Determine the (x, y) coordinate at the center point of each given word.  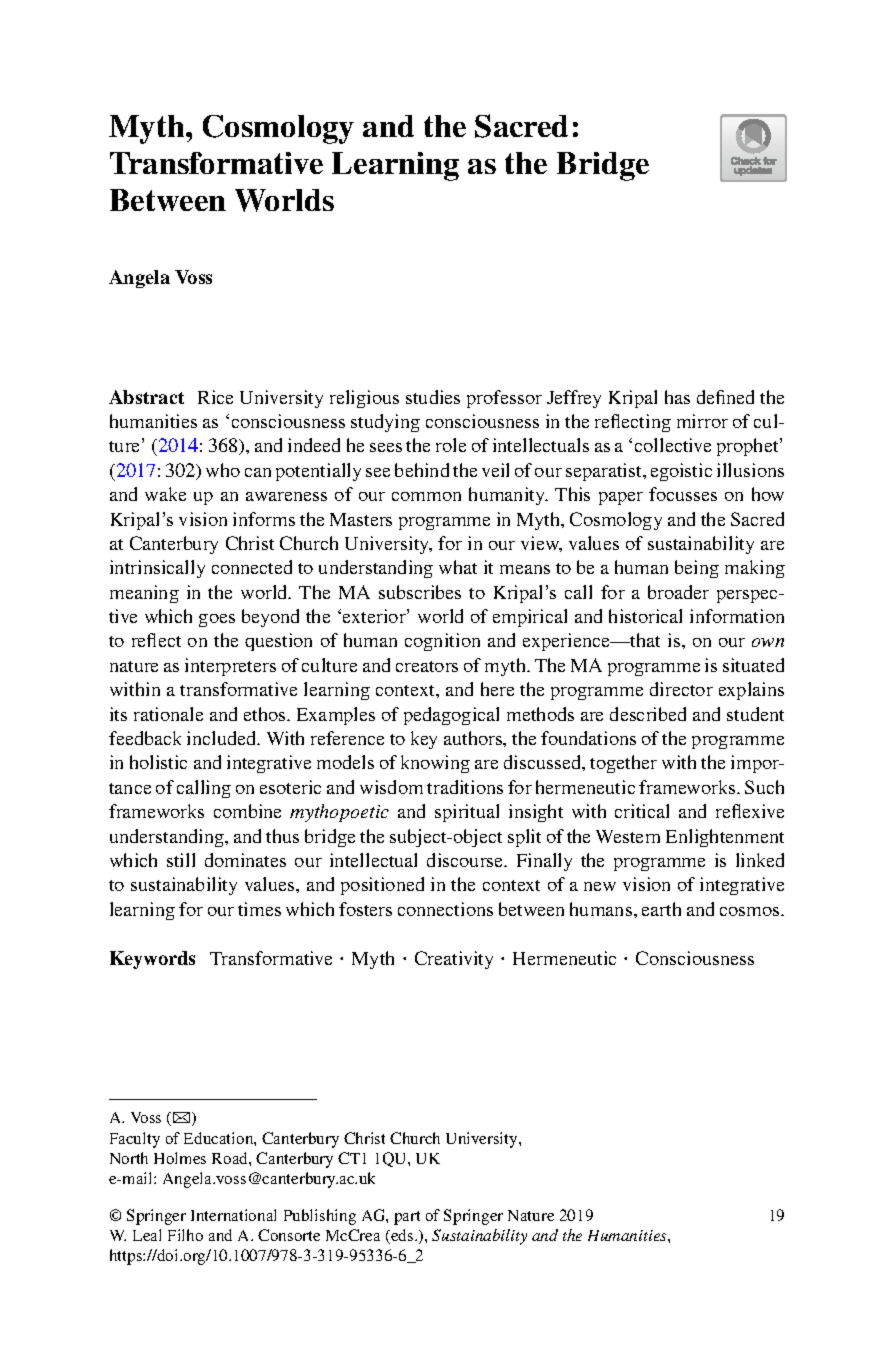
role (451, 445)
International (233, 1215)
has (677, 397)
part (407, 1218)
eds (402, 1236)
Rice (215, 397)
